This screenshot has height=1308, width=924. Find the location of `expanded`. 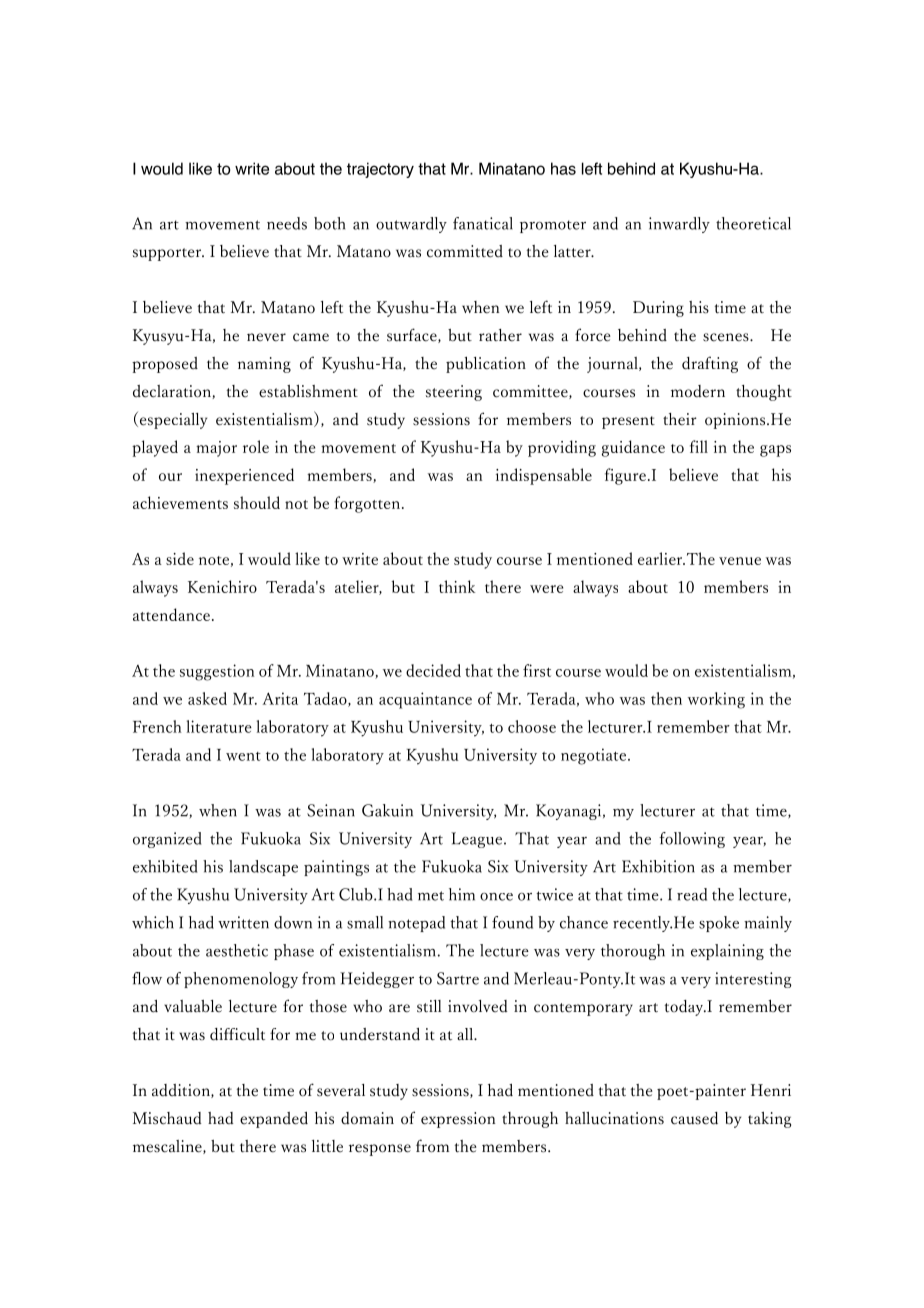

expanded is located at coordinates (274, 1120).
